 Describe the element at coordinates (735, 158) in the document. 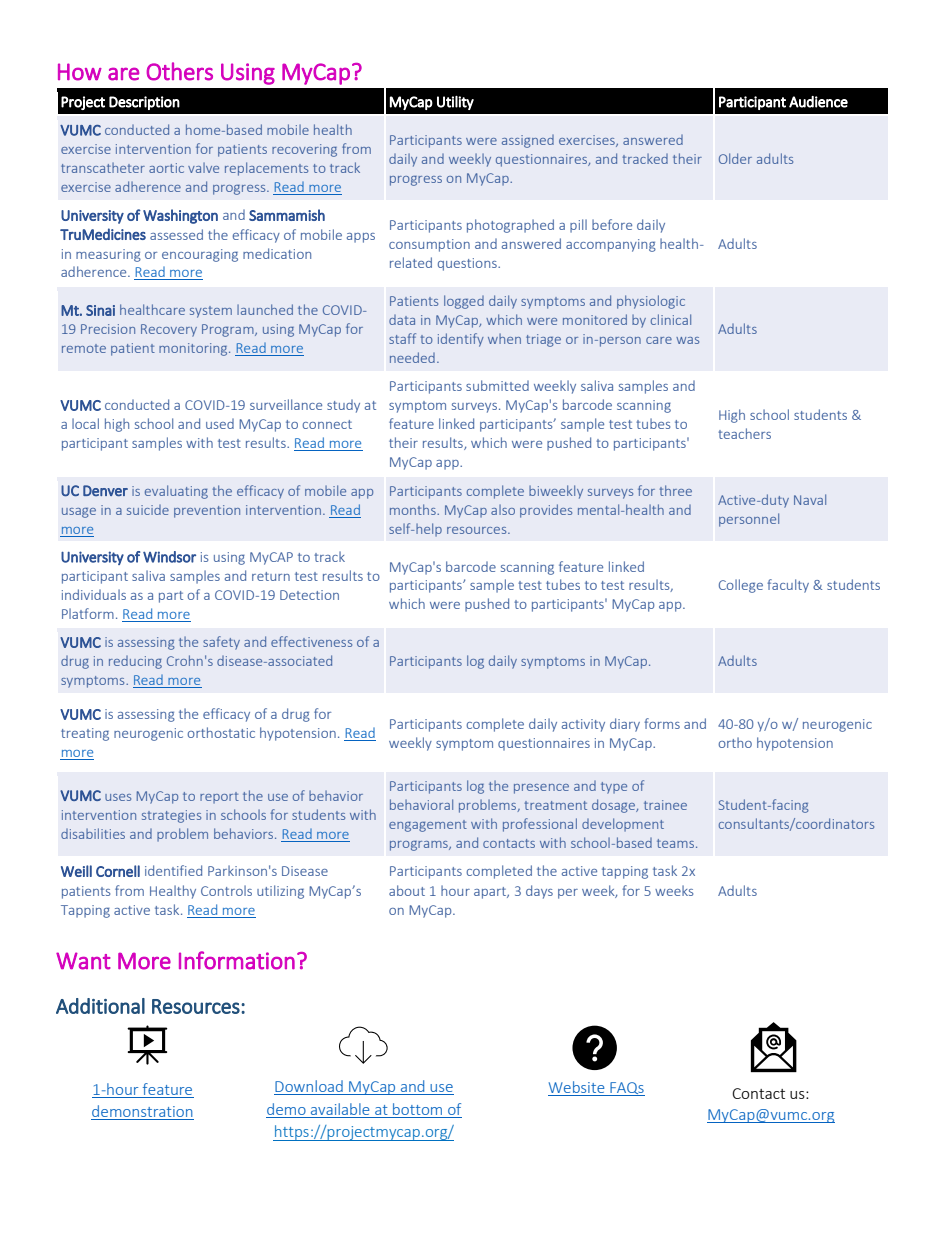

I see `Older` at that location.
